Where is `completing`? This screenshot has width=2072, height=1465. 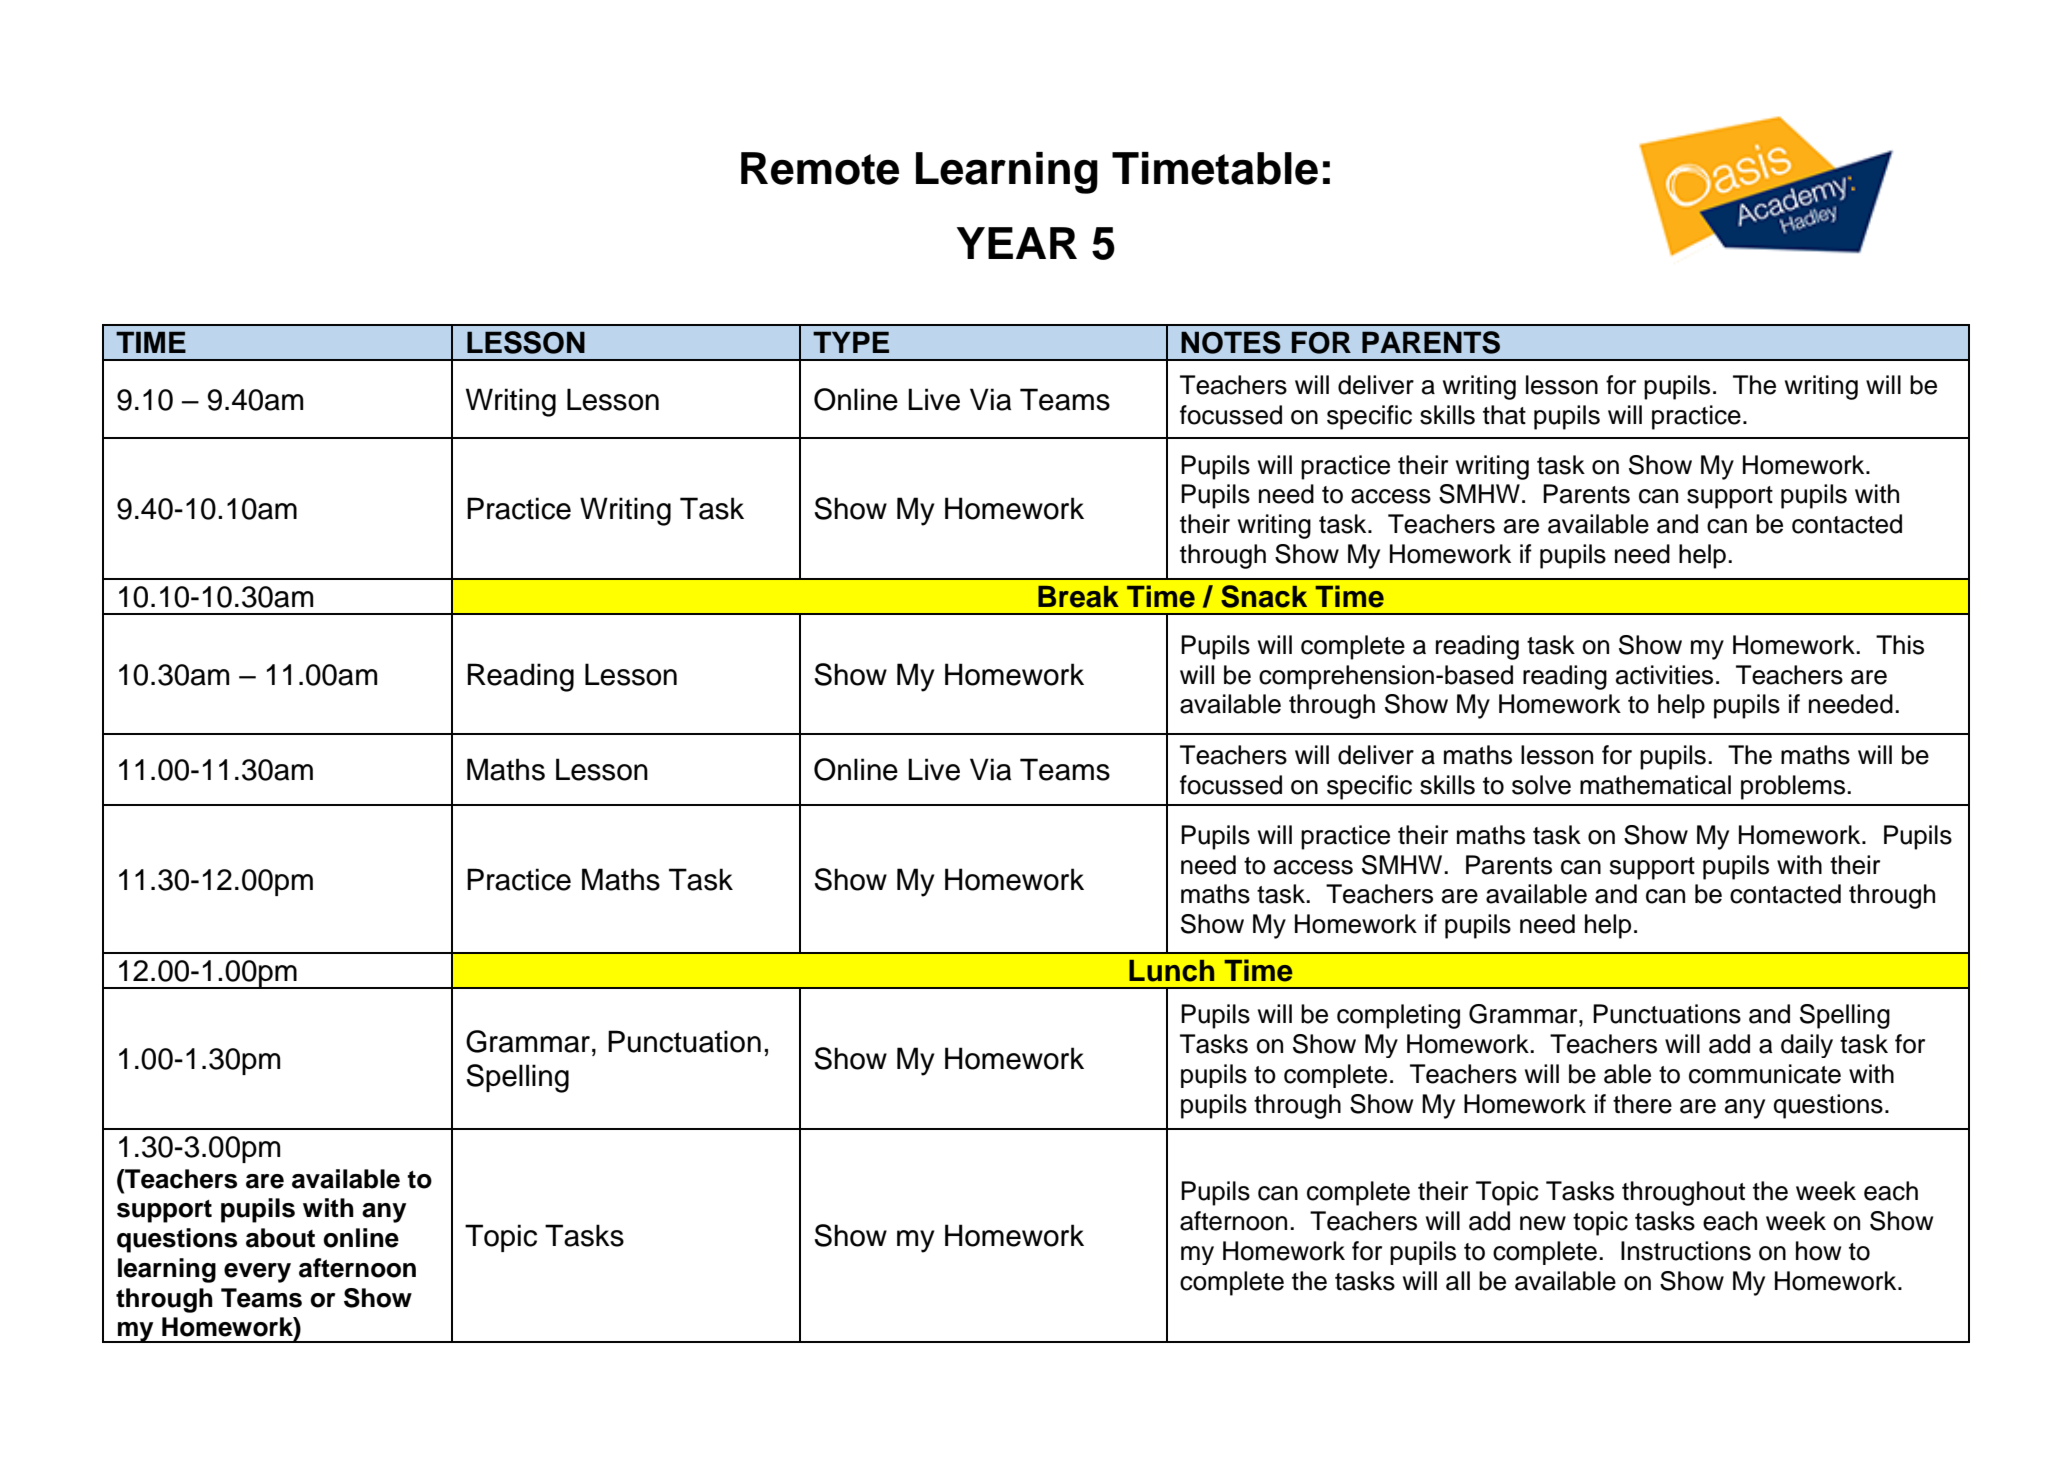 completing is located at coordinates (1398, 1016).
